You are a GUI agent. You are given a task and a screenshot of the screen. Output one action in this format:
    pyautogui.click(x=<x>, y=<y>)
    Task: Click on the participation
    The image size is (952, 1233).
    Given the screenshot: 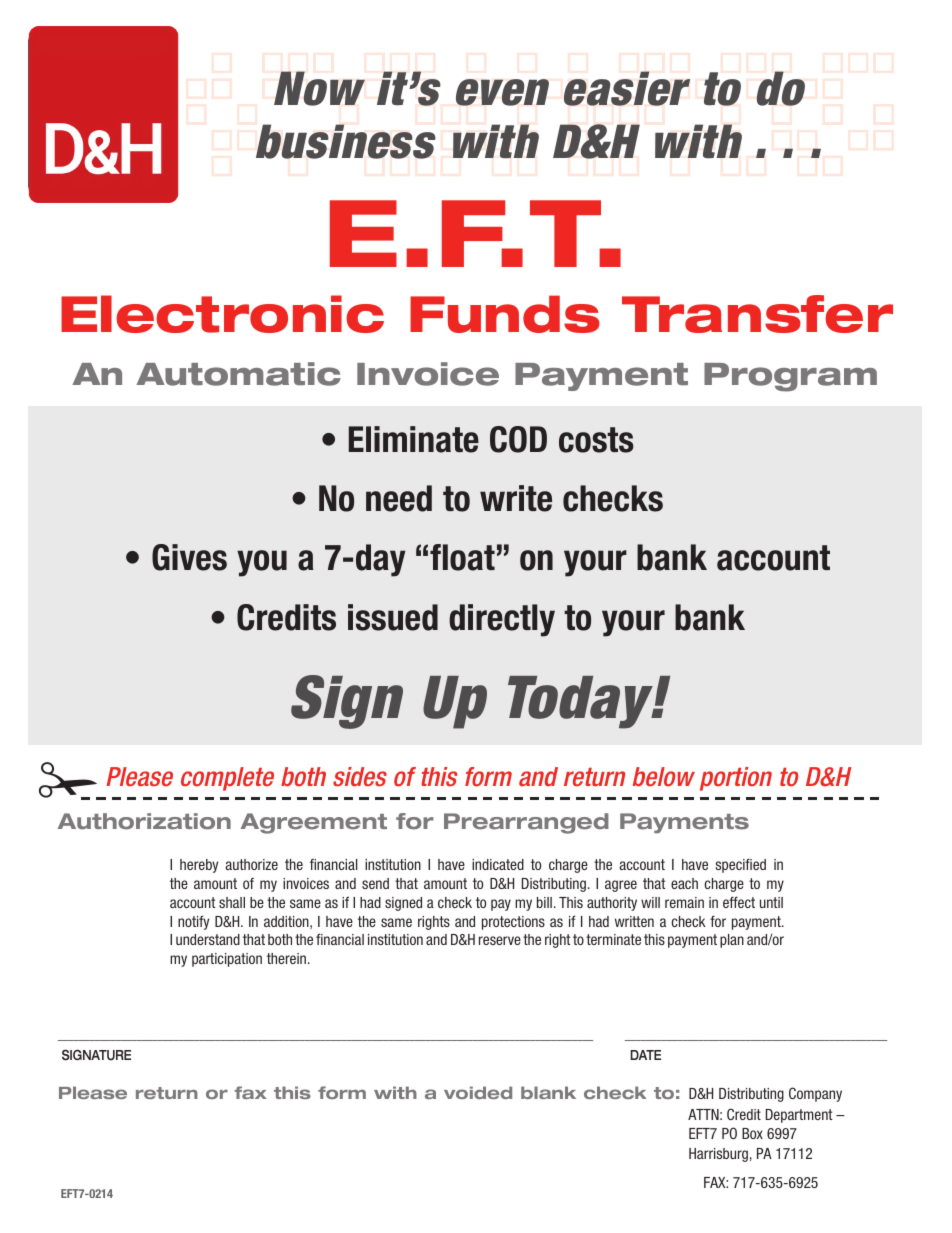 What is the action you would take?
    pyautogui.click(x=227, y=960)
